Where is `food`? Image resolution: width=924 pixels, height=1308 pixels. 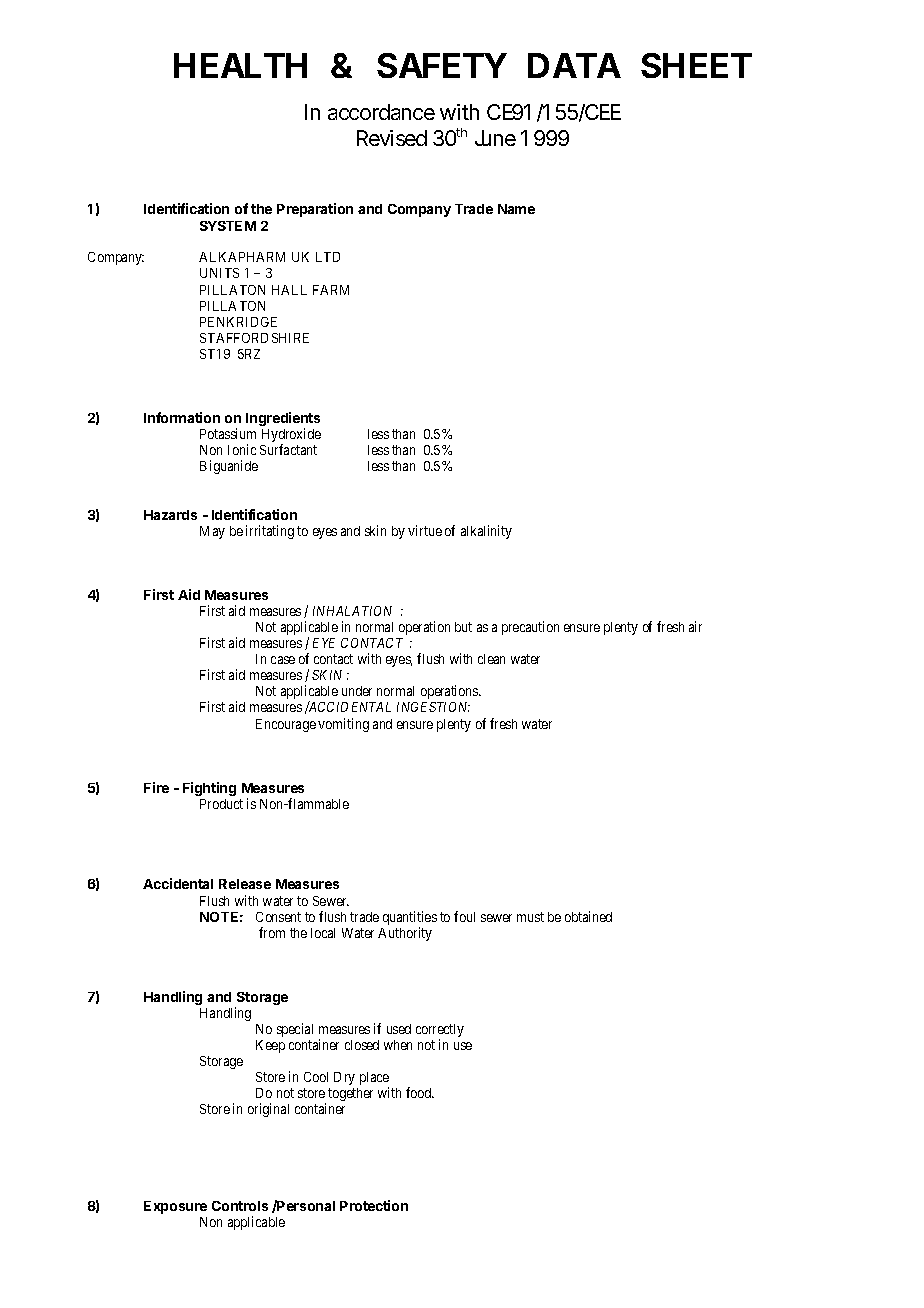
food is located at coordinates (420, 1092).
